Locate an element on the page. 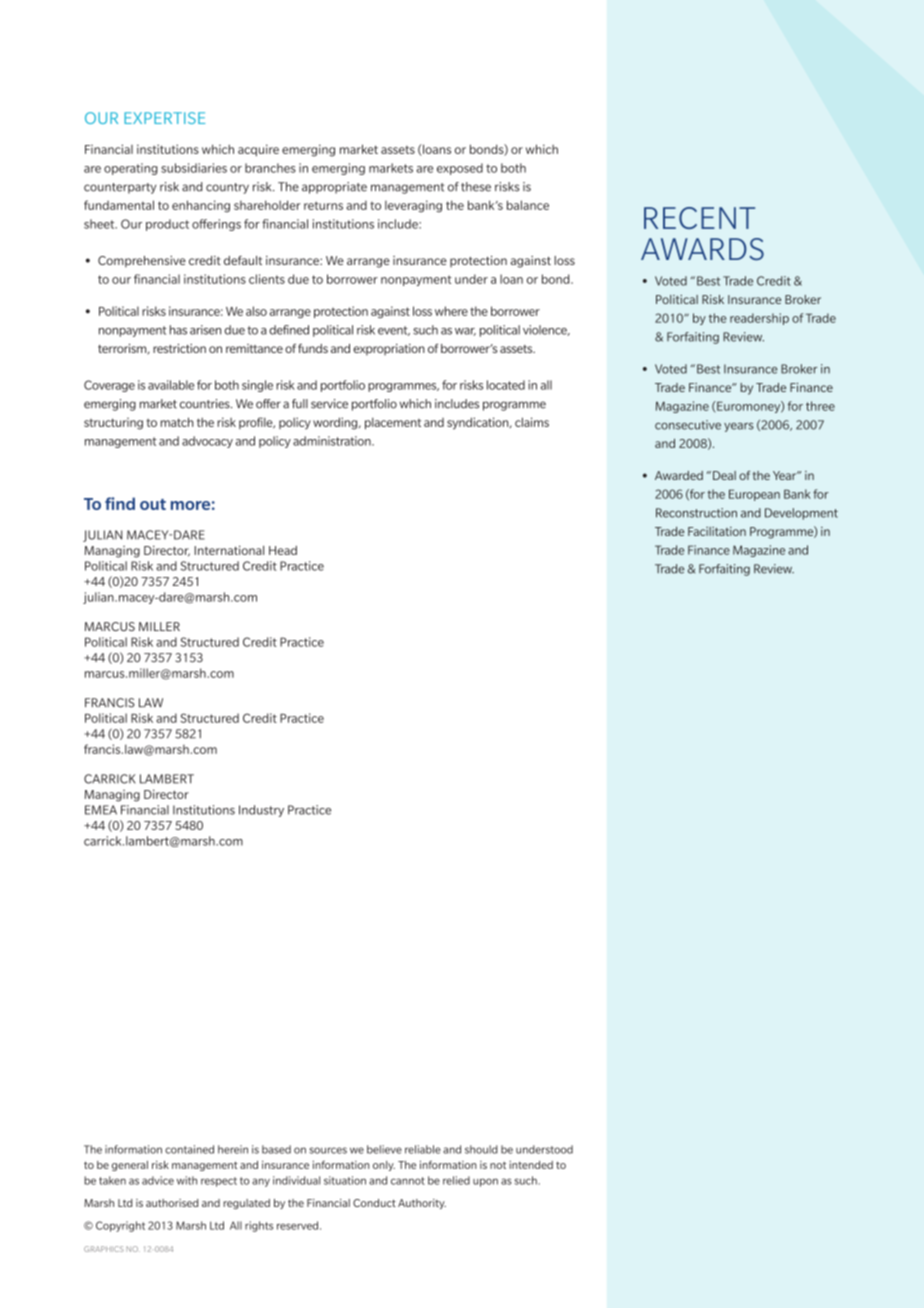 The image size is (924, 1308). exposed is located at coordinates (460, 169).
